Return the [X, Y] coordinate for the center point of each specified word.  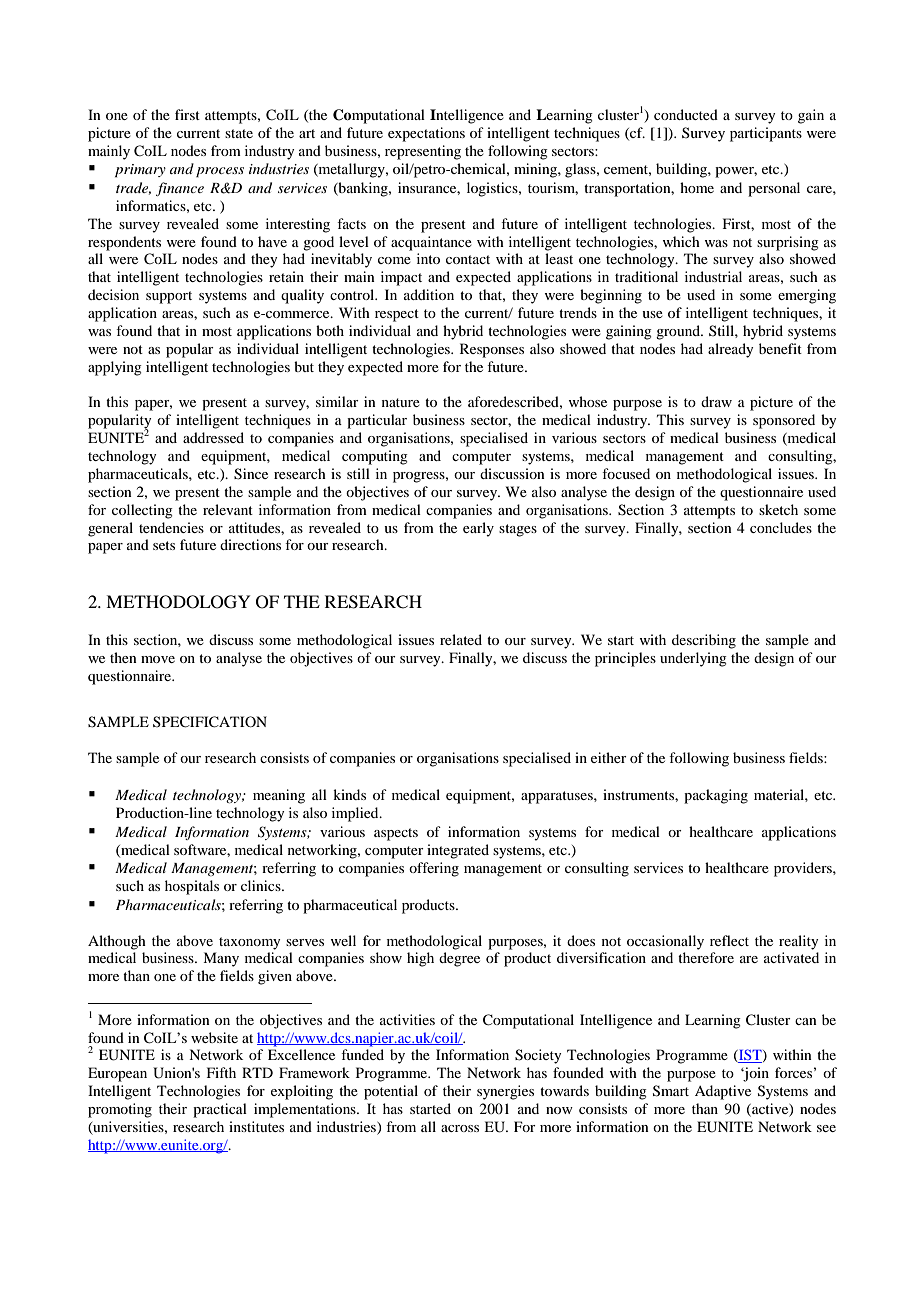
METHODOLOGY [178, 602]
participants [766, 134]
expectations [426, 134]
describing [704, 641]
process [220, 172]
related [461, 639]
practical [220, 1110]
